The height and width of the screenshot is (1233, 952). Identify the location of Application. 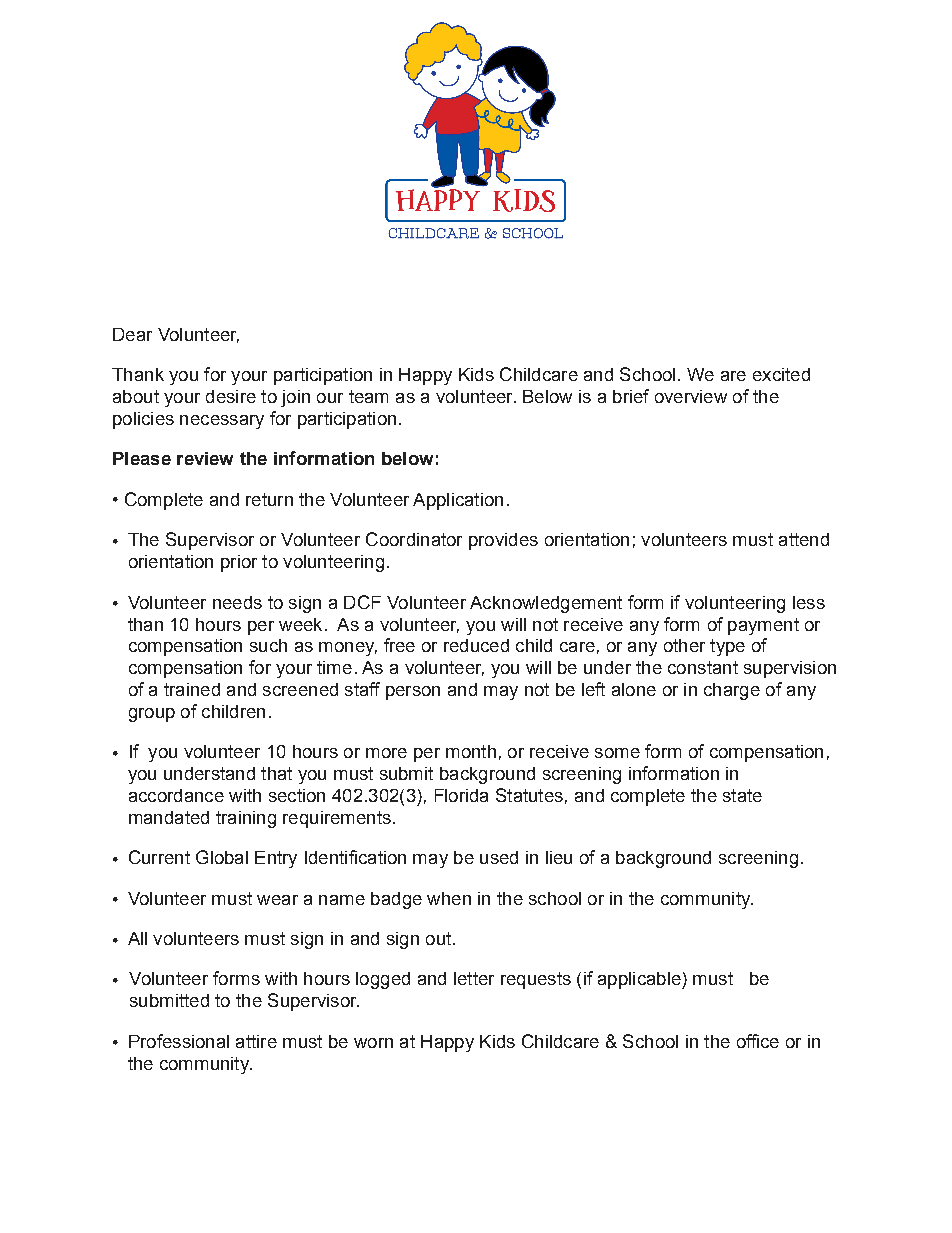
(458, 501).
